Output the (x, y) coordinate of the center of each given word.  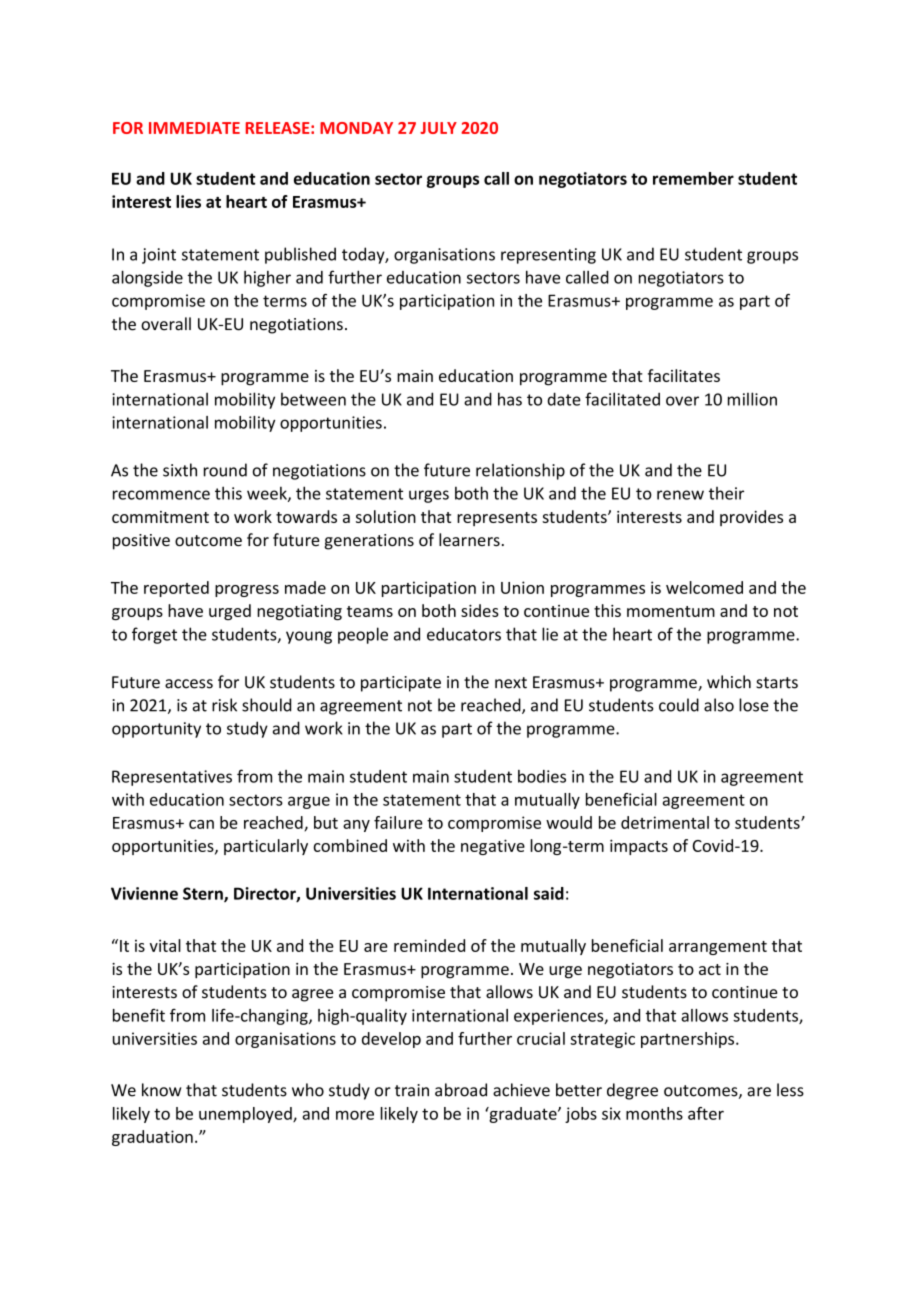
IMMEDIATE (194, 128)
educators (464, 634)
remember (693, 178)
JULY (438, 128)
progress (247, 591)
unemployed (246, 1115)
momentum (671, 611)
